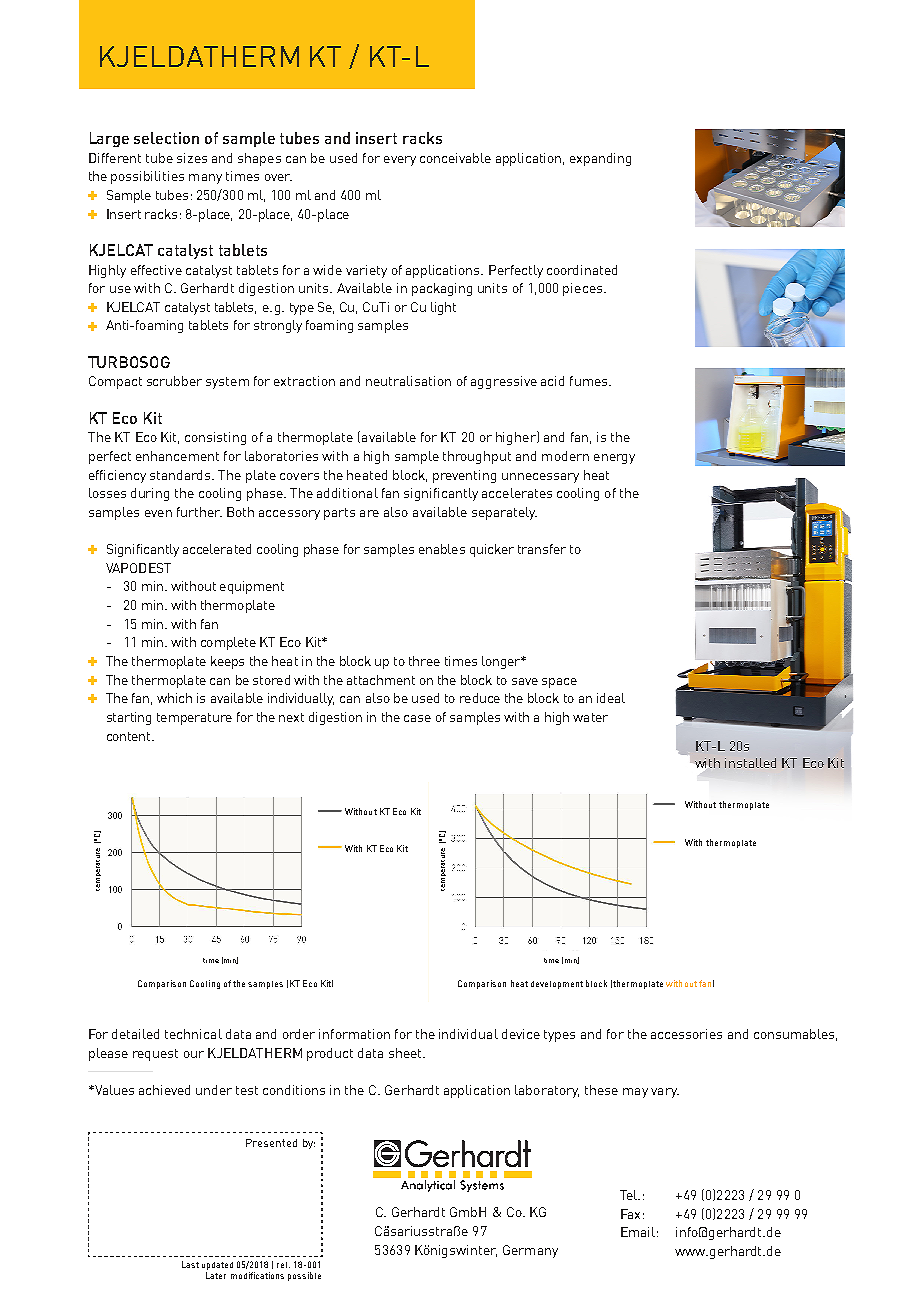 The height and width of the screenshot is (1308, 924). I want to click on content, so click(130, 736).
